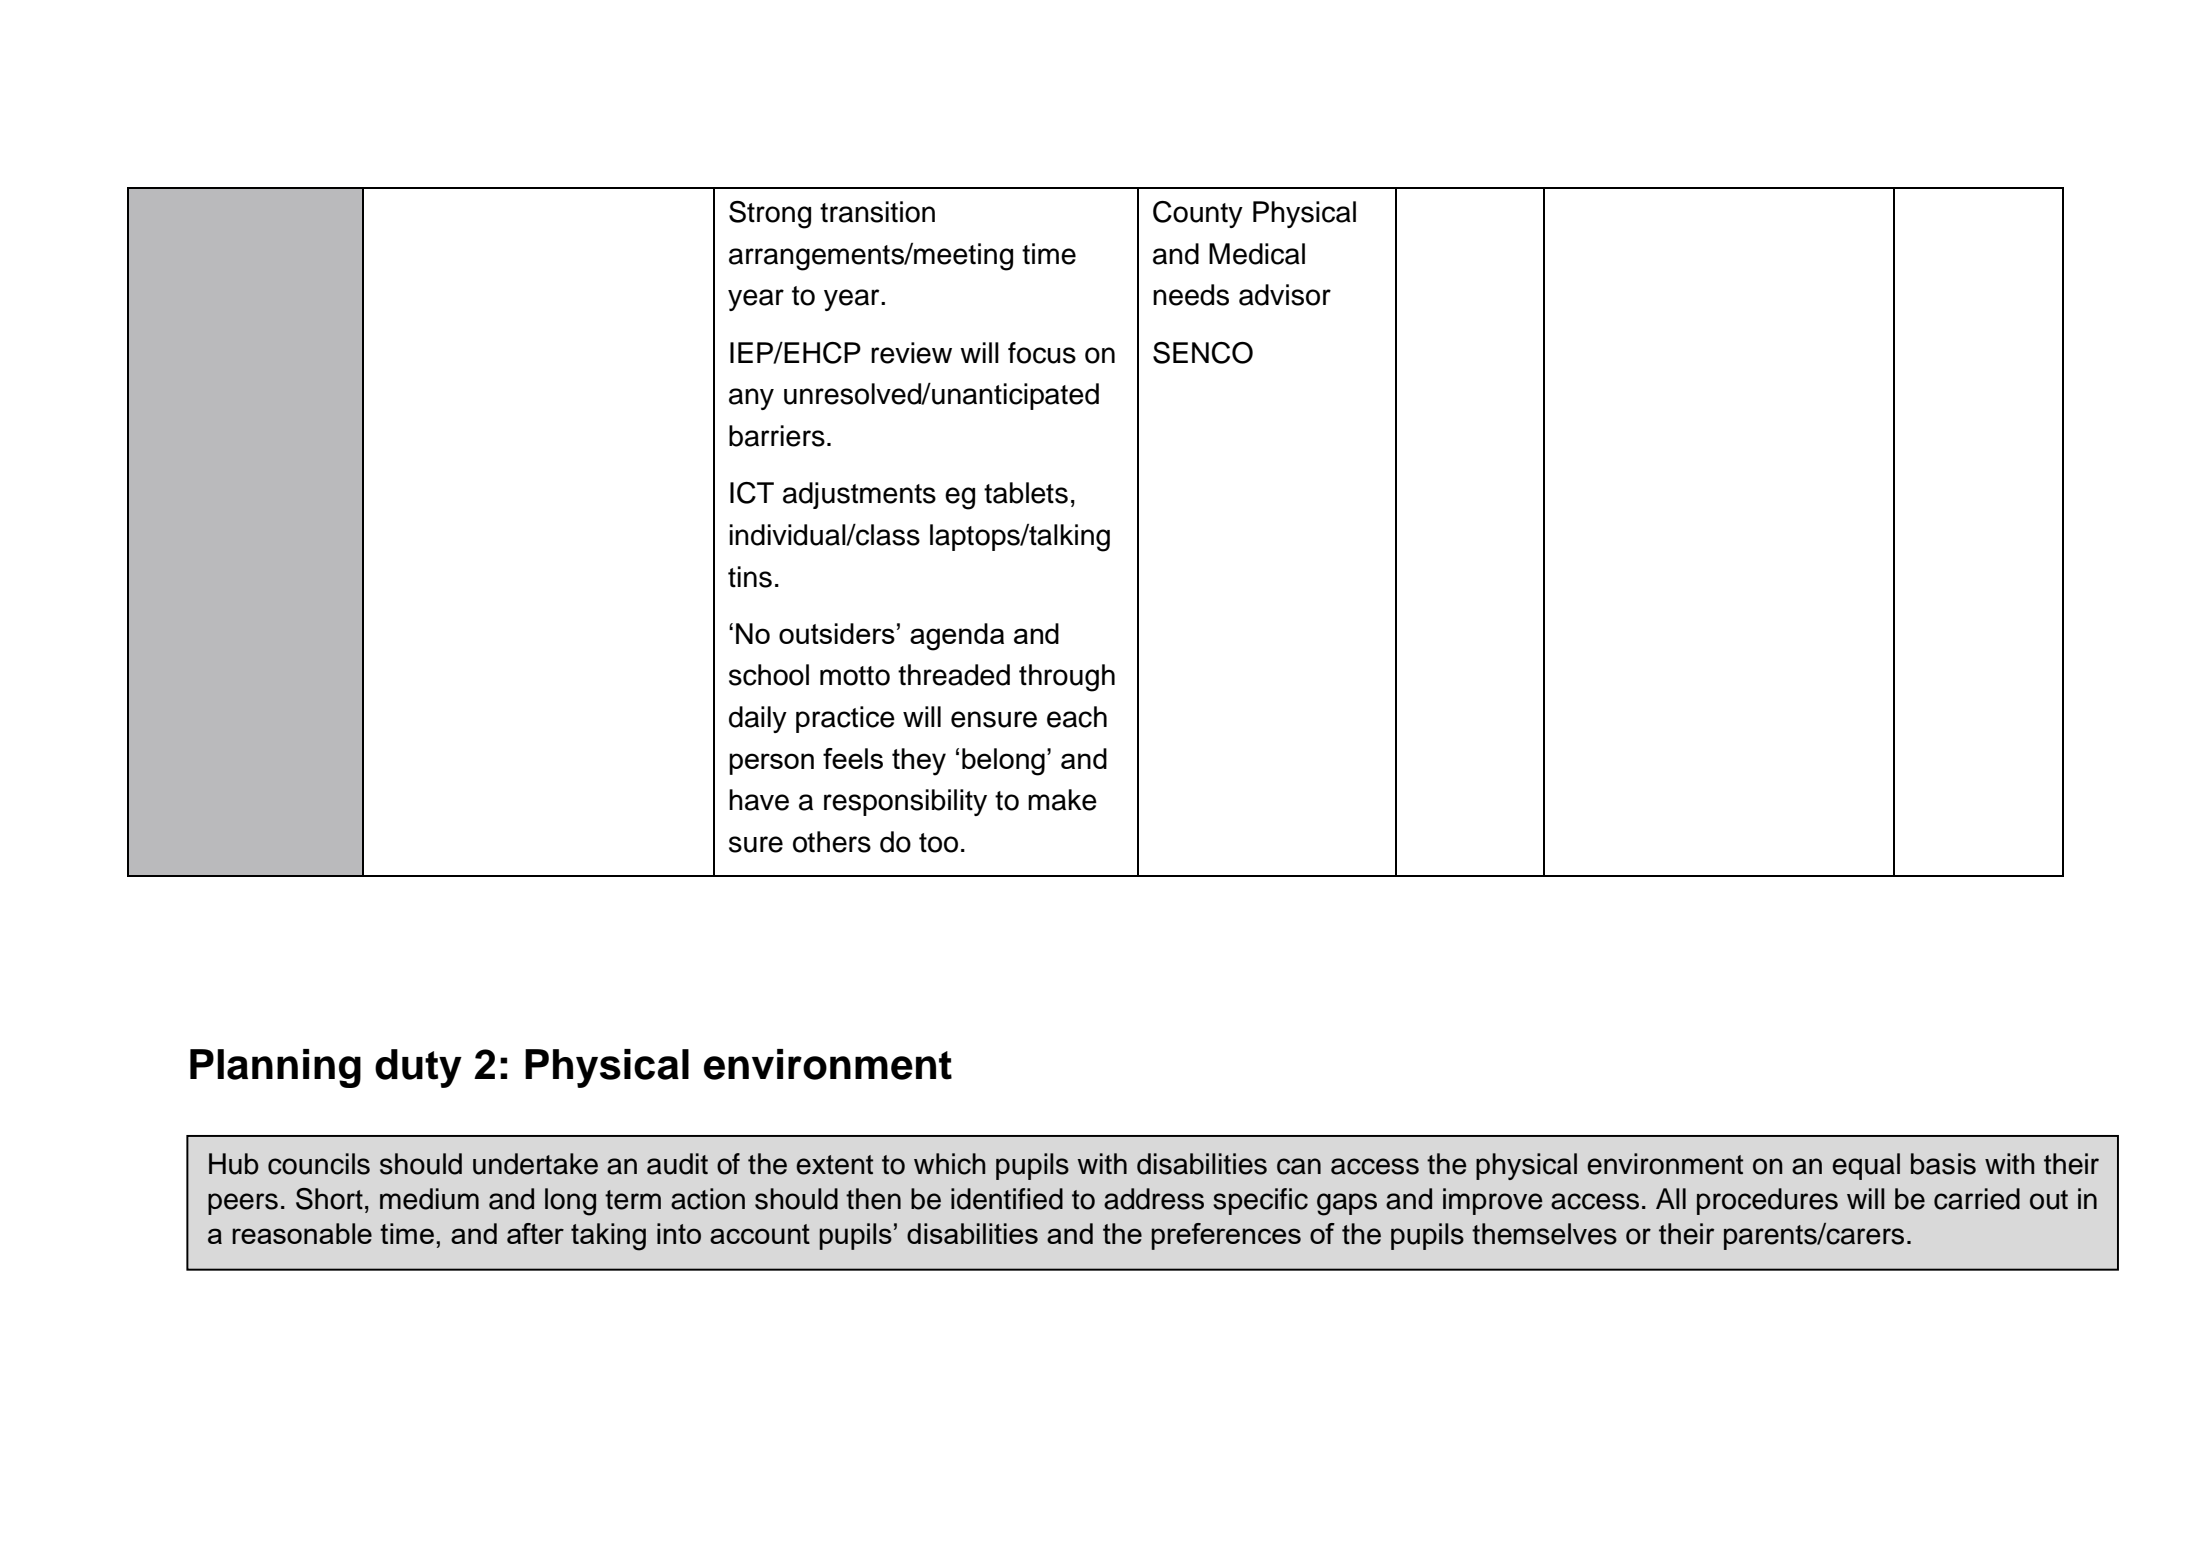  Describe the element at coordinates (1062, 800) in the document. I see `make` at that location.
